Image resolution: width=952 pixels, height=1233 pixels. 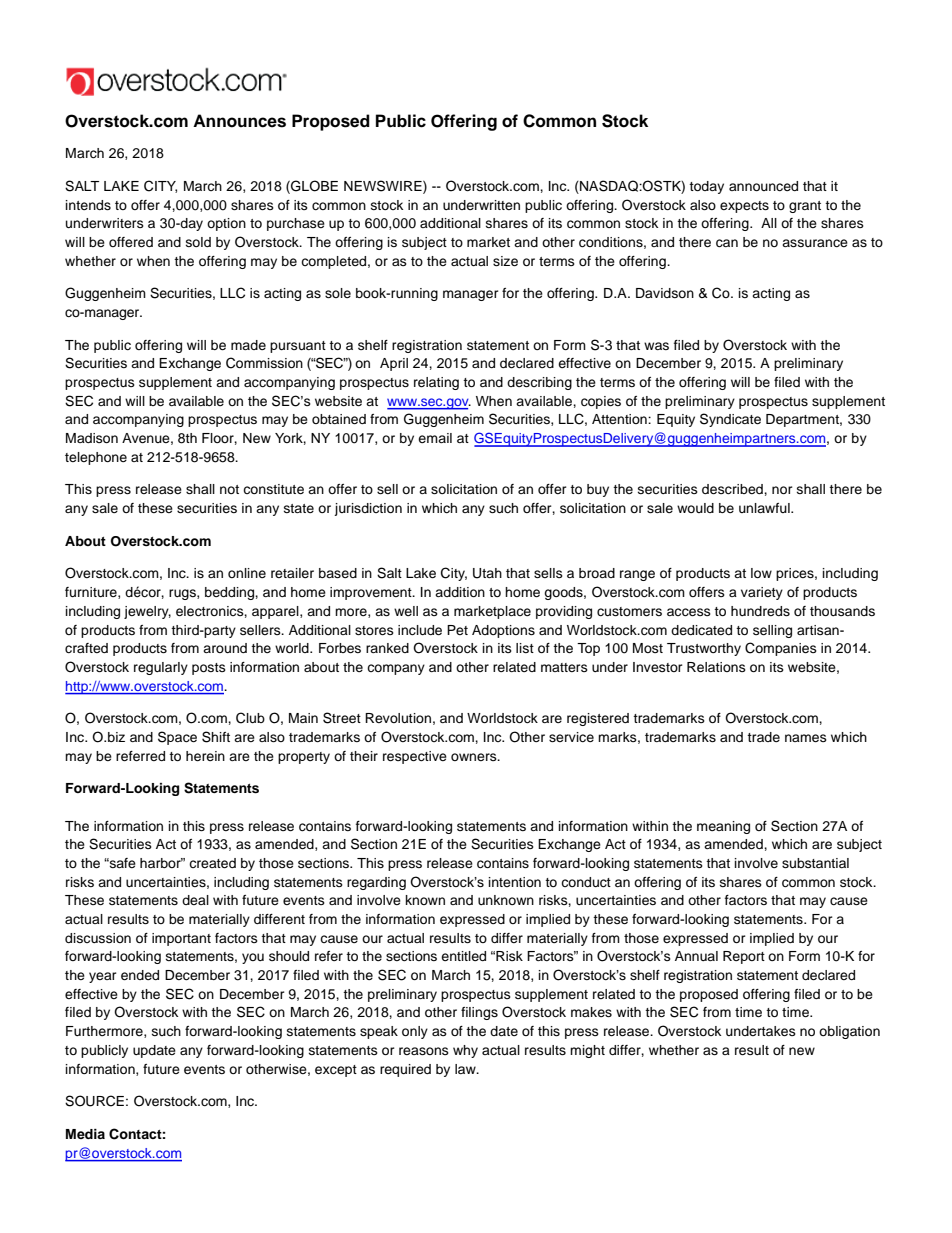 What do you see at coordinates (515, 882) in the page?
I see `intention` at bounding box center [515, 882].
